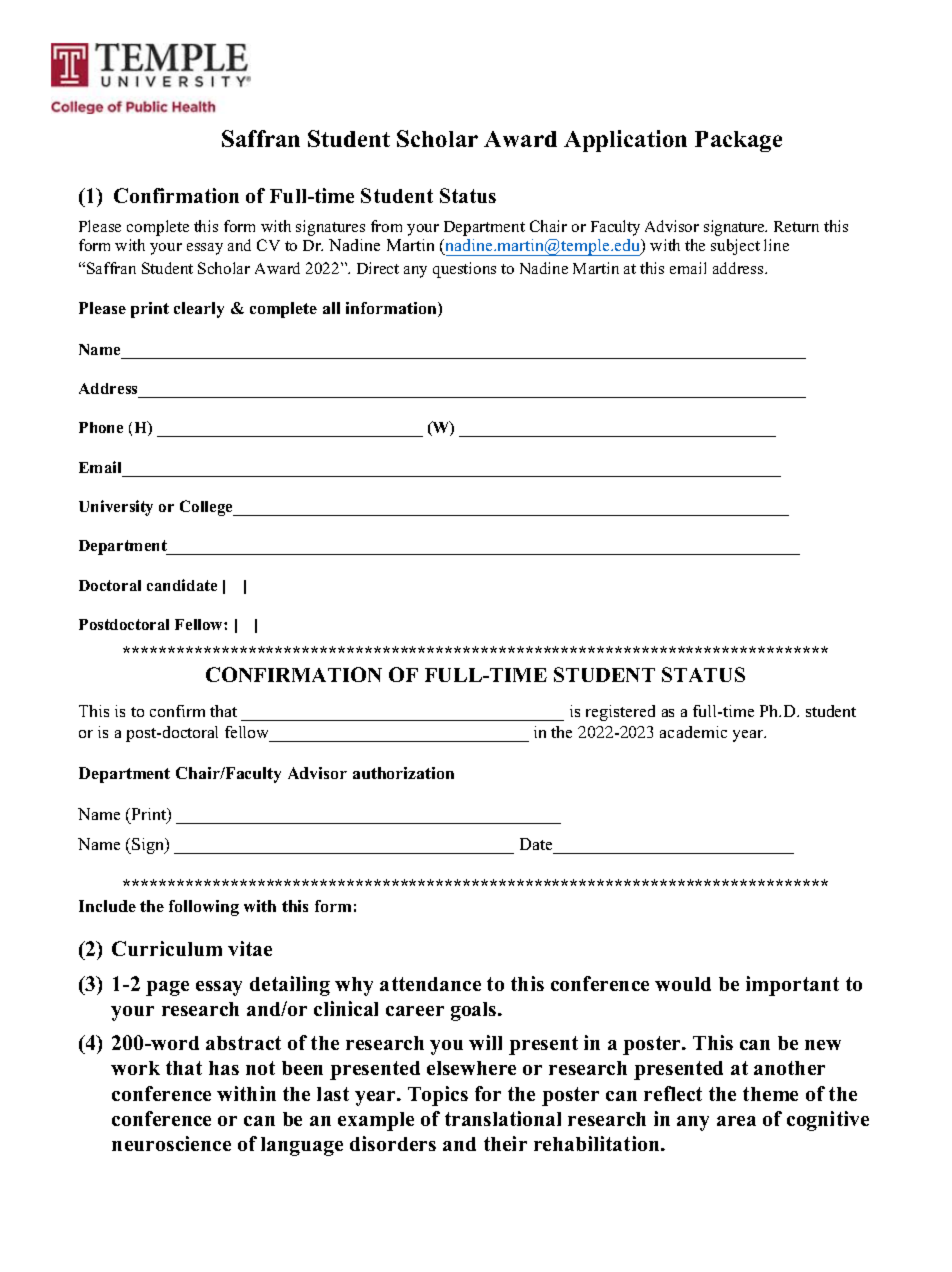  Describe the element at coordinates (204, 908) in the document. I see `following` at that location.
